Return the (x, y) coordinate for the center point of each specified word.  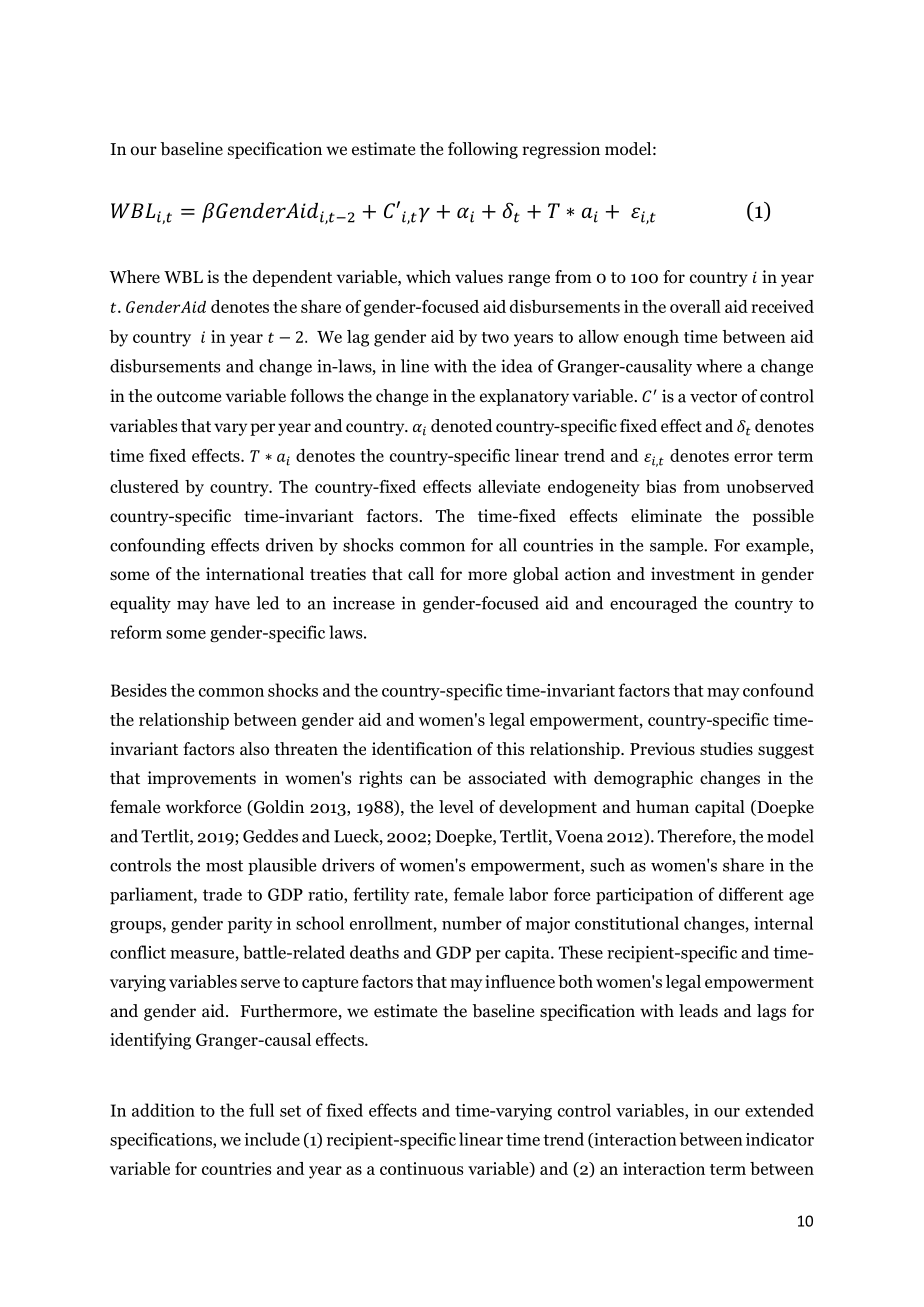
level (456, 807)
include (272, 1139)
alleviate (509, 486)
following (483, 150)
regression (561, 150)
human (662, 806)
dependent (292, 278)
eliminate (666, 516)
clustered (144, 486)
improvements (202, 779)
